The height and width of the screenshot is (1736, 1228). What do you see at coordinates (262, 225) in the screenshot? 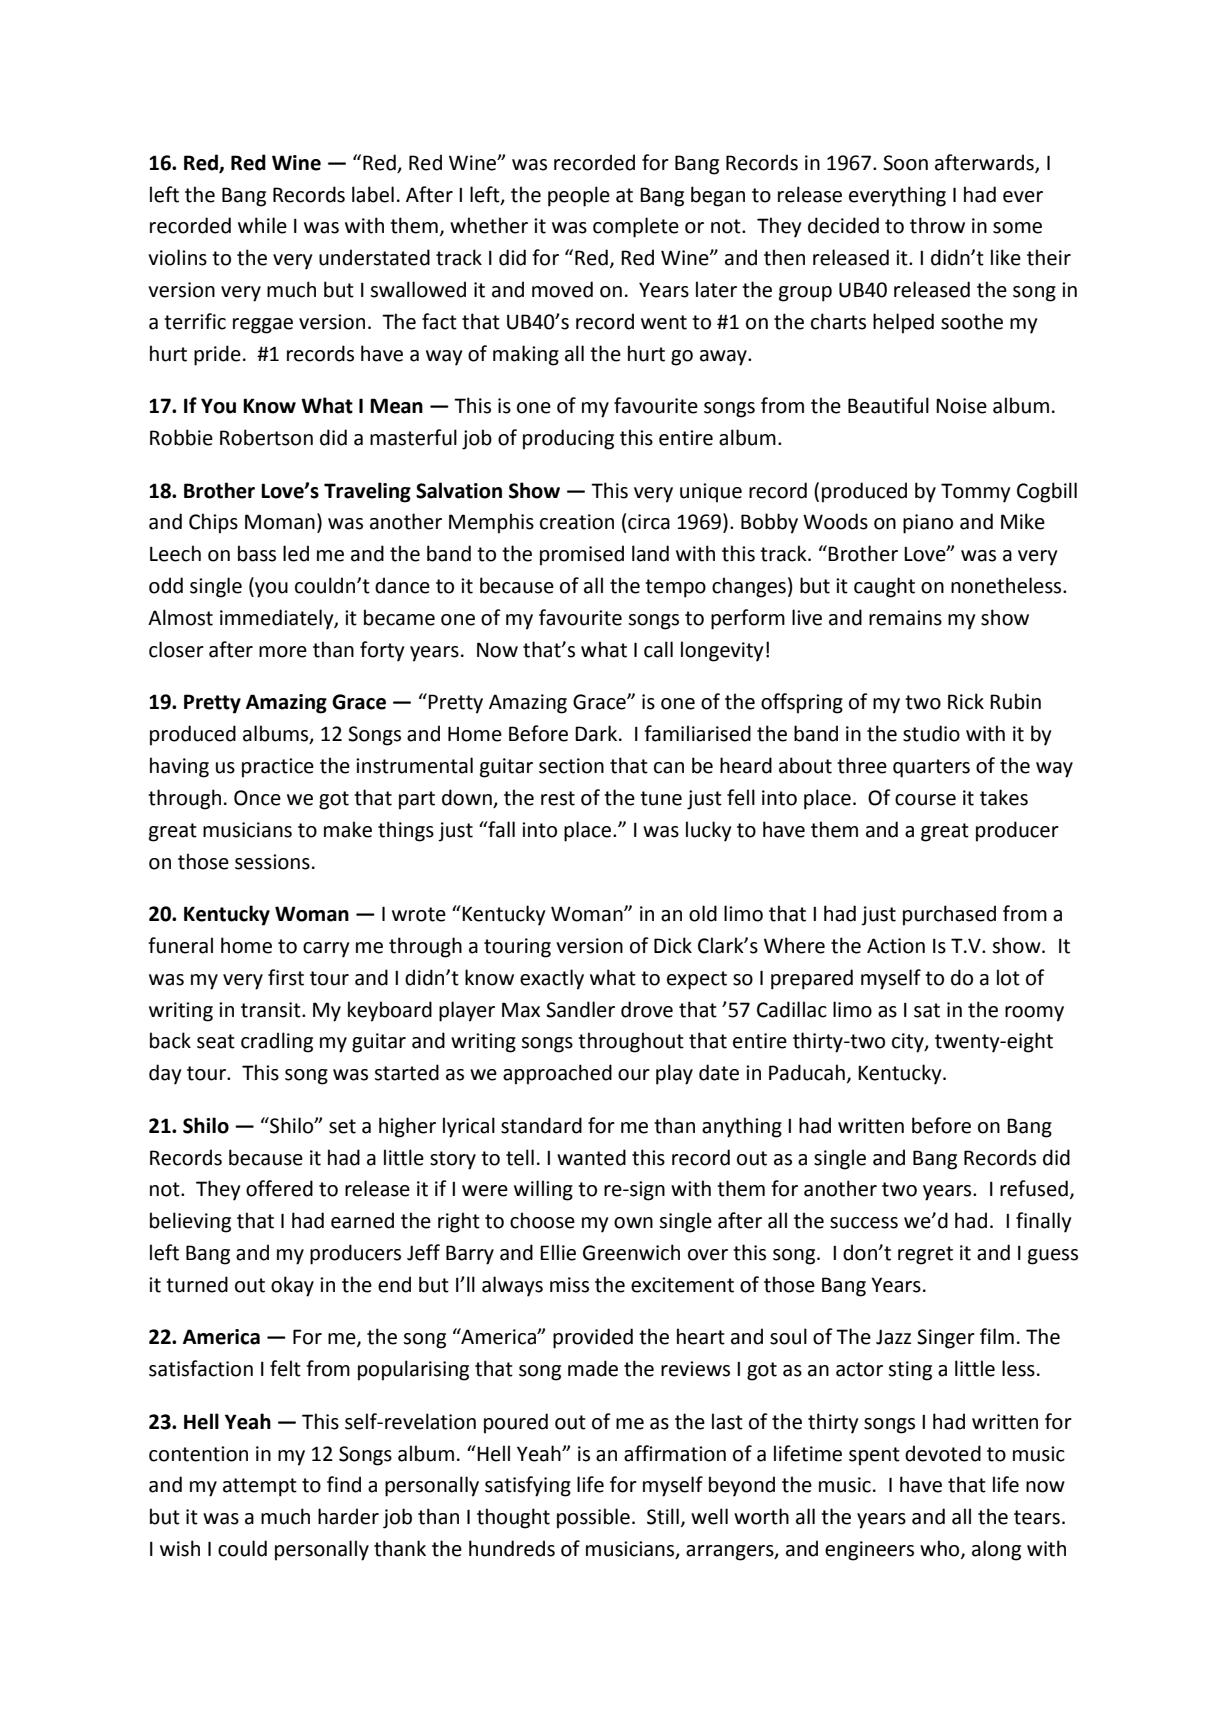
I see `while` at bounding box center [262, 225].
